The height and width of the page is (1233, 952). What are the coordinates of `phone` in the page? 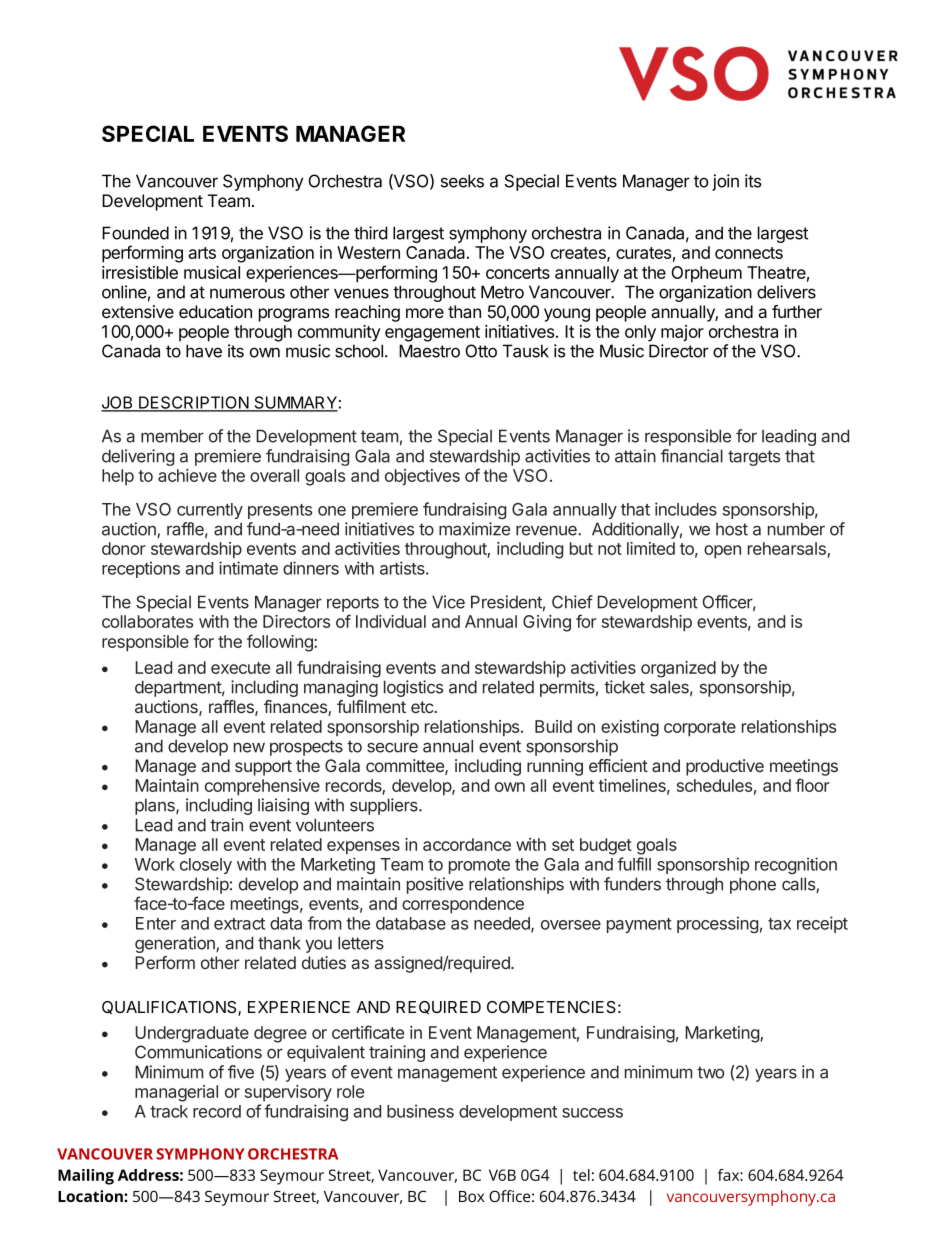 It's located at (753, 885).
